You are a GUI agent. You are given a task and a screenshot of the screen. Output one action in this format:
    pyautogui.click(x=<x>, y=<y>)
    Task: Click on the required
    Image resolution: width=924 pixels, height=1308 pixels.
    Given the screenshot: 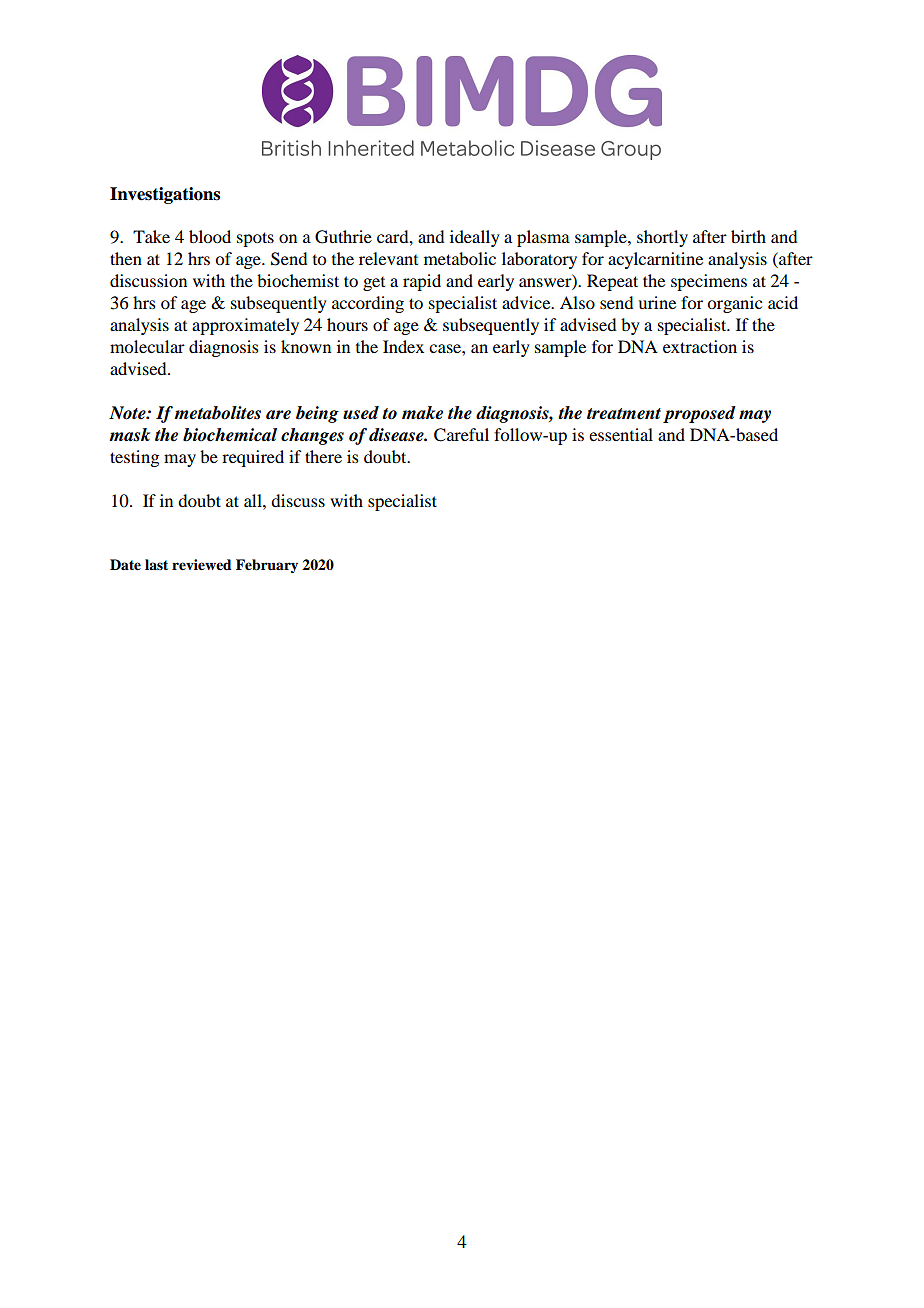 What is the action you would take?
    pyautogui.click(x=253, y=458)
